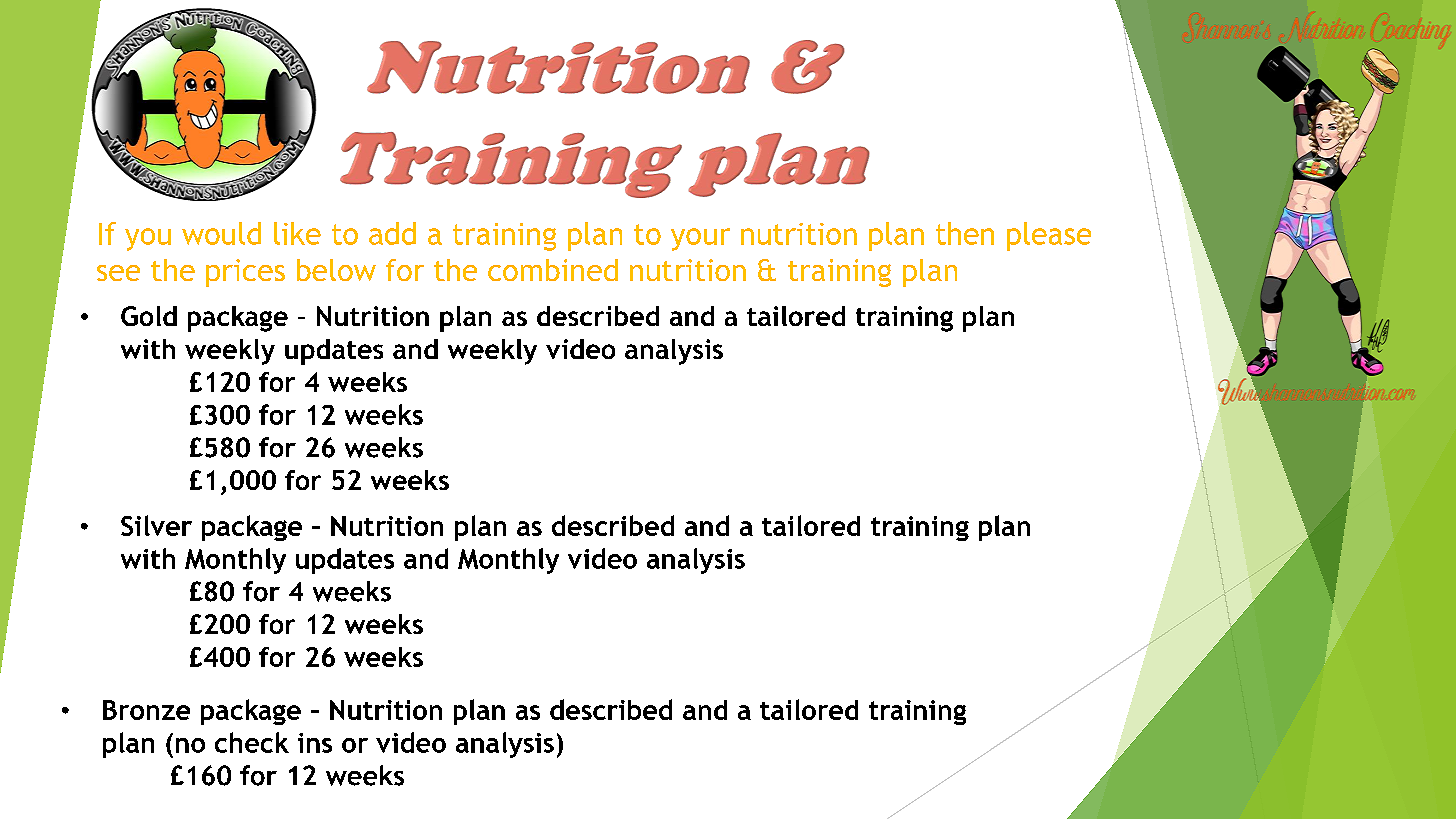  What do you see at coordinates (221, 233) in the screenshot?
I see `would` at bounding box center [221, 233].
